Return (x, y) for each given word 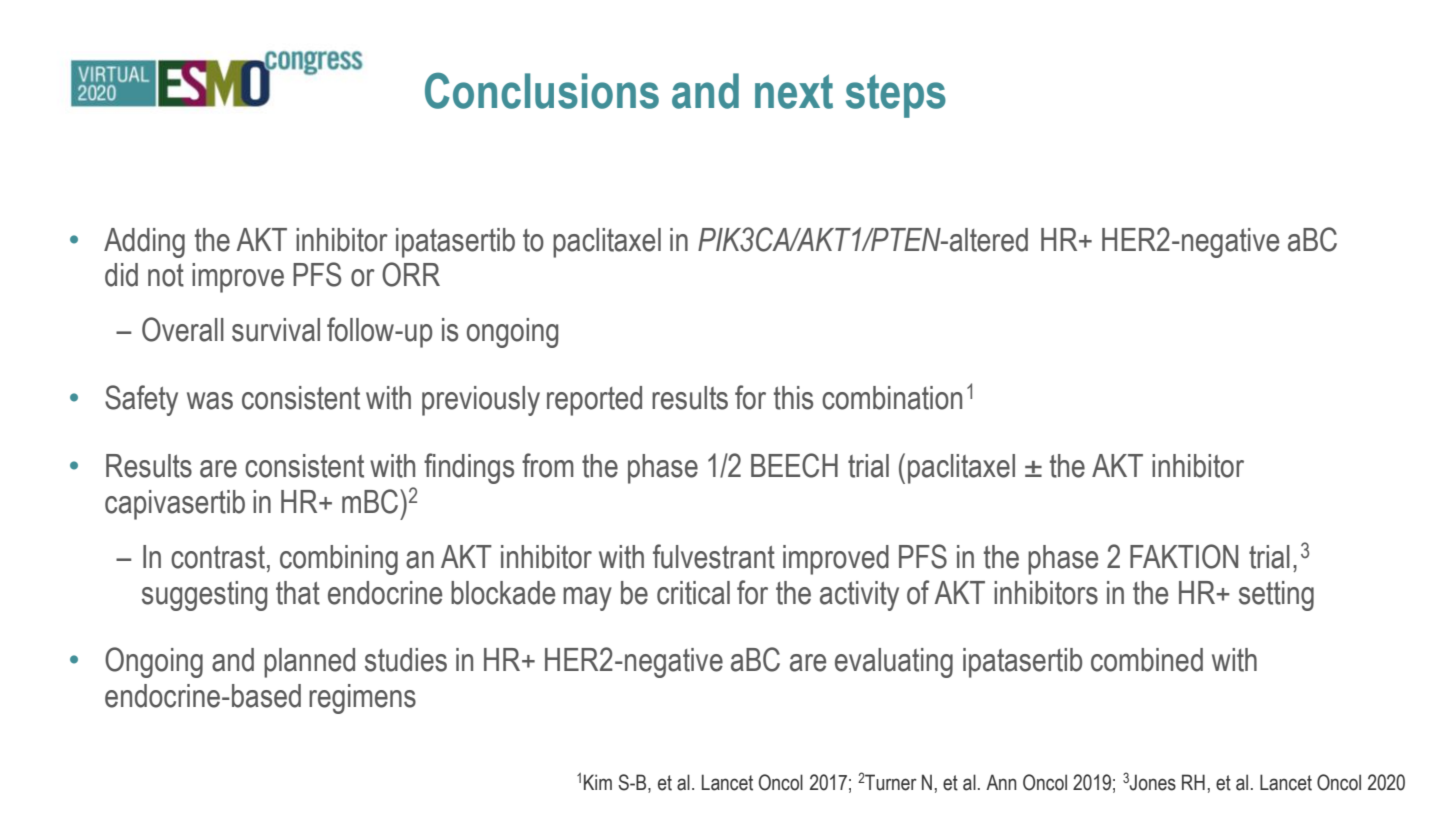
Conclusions (542, 90)
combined (1147, 660)
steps (896, 96)
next (794, 91)
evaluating (894, 663)
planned (309, 663)
